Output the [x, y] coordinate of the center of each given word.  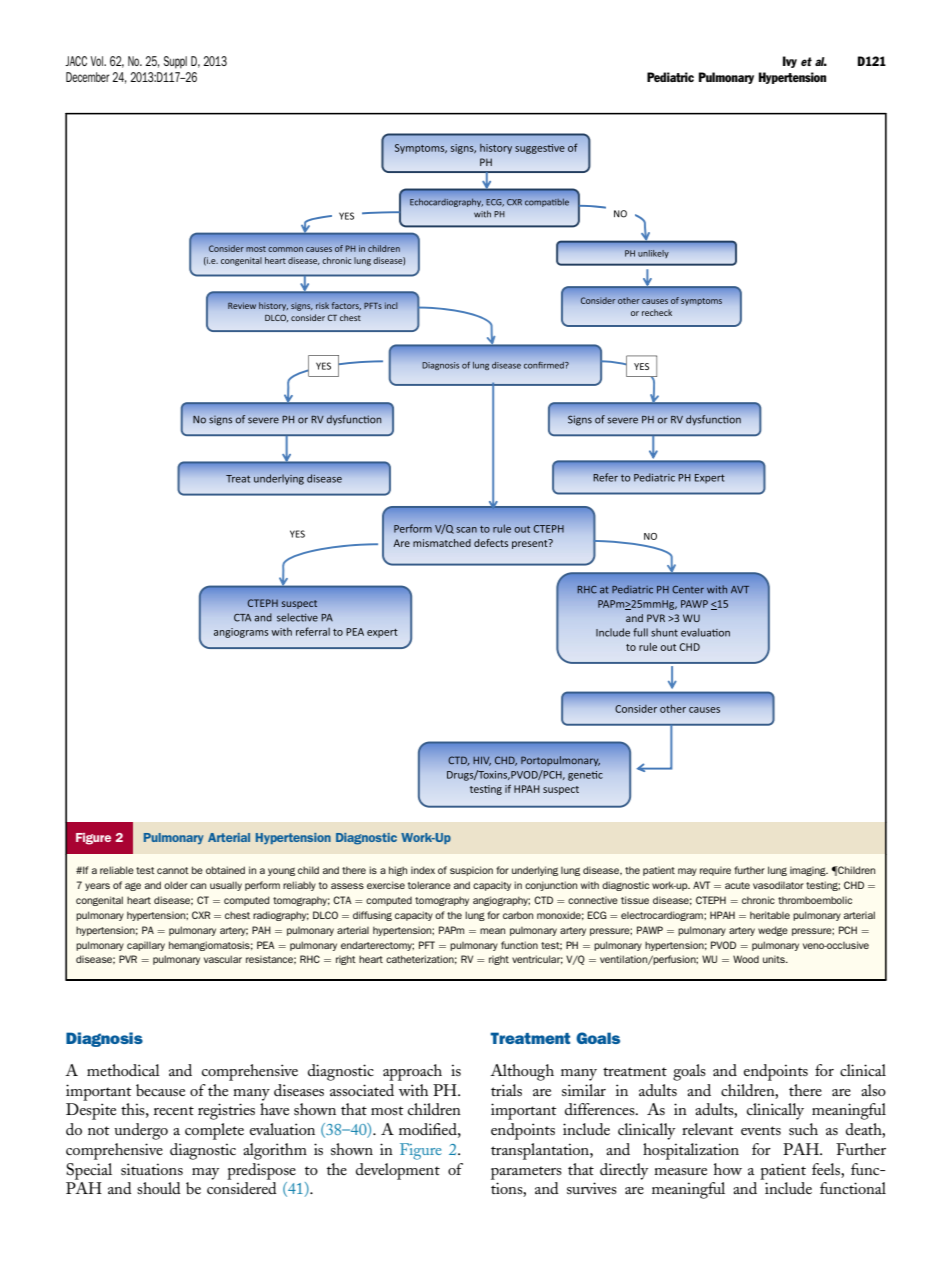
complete [214, 1131]
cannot [173, 870]
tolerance [429, 885]
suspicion [471, 871]
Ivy [790, 62]
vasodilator [778, 885]
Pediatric [670, 77]
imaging [809, 871]
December [88, 77]
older [176, 885]
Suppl [175, 62]
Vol [97, 61]
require [715, 871]
